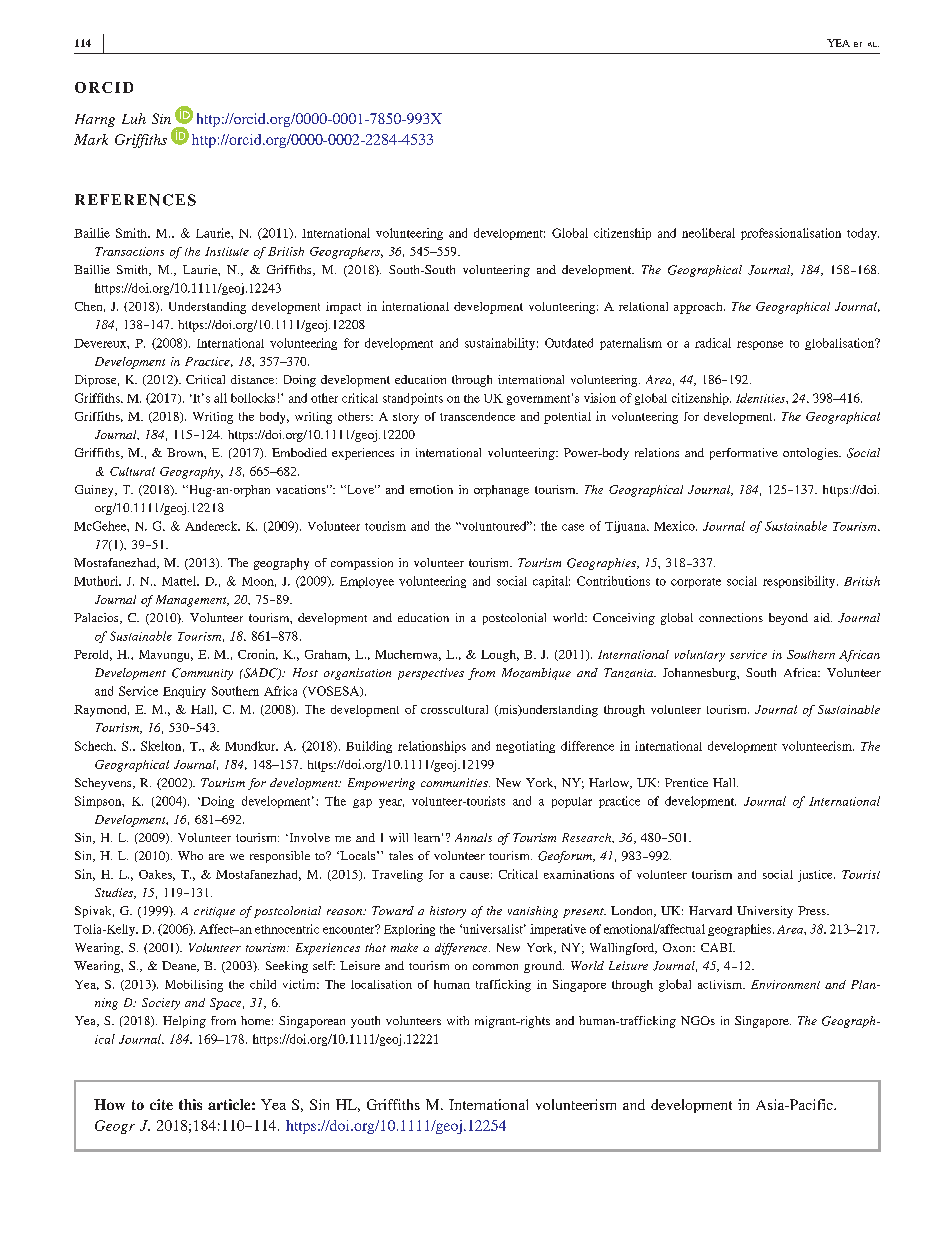 This image has height=1251, width=952. Describe the element at coordinates (700, 674) in the image. I see `Johannesburg` at that location.
